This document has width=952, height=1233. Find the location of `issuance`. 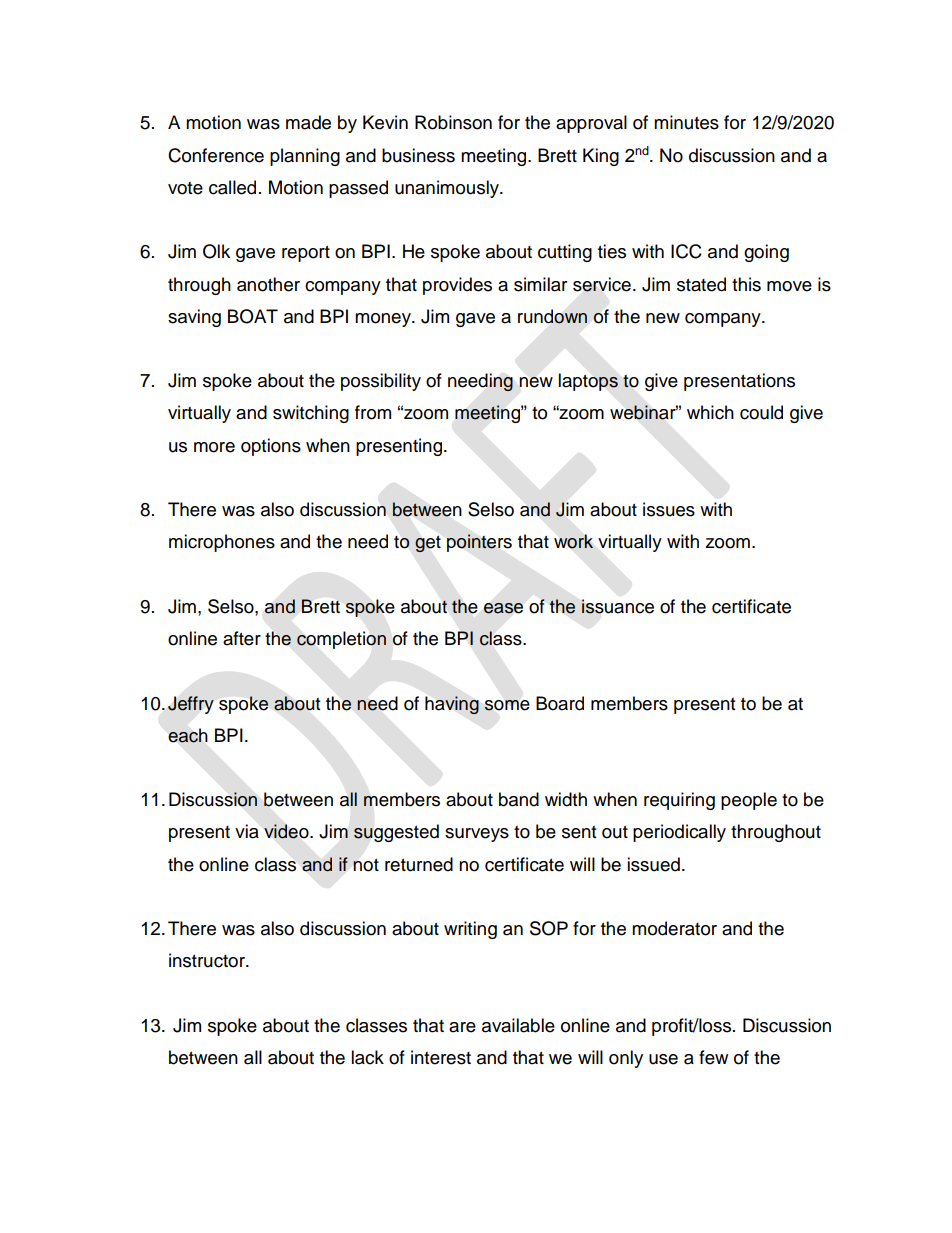

issuance is located at coordinates (618, 606).
